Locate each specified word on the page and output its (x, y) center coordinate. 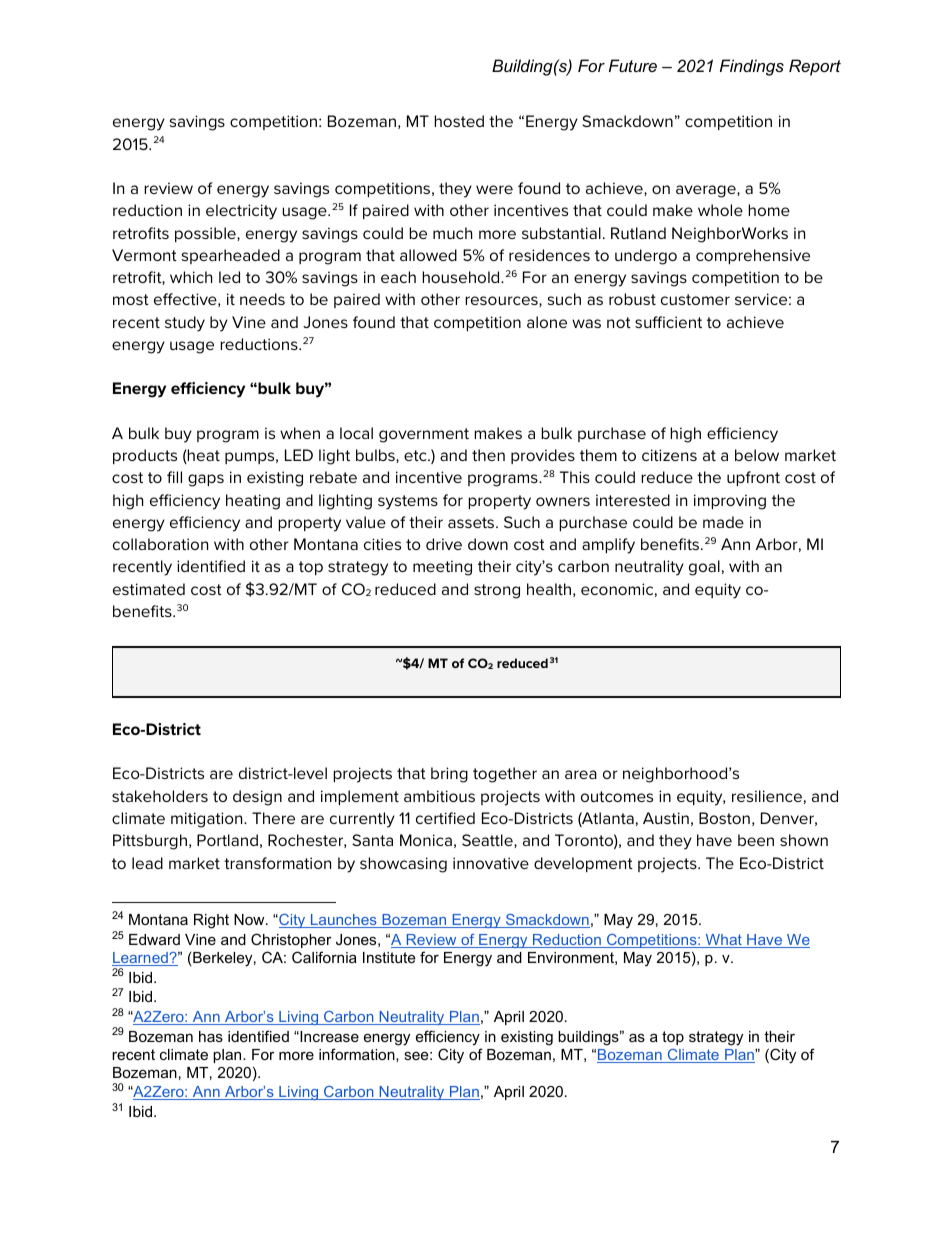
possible (206, 234)
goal (704, 568)
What (723, 941)
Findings (752, 67)
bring (449, 775)
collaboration (160, 544)
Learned (141, 959)
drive (444, 544)
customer (695, 299)
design (257, 798)
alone (547, 322)
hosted (459, 121)
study (185, 324)
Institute (389, 957)
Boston (724, 818)
